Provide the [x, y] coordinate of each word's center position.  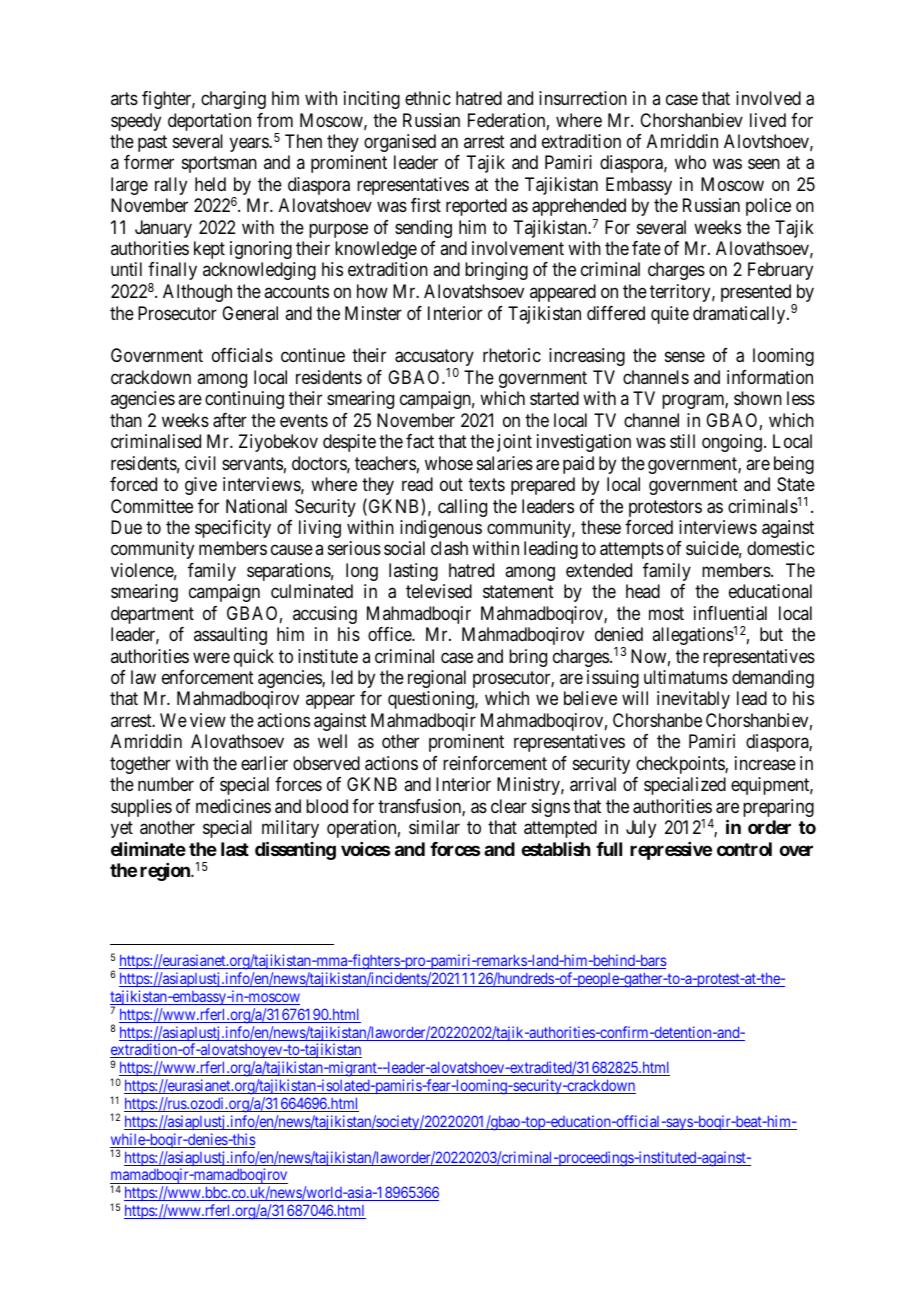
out [451, 484]
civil [200, 463]
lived [768, 120]
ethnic [428, 98]
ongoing [732, 443]
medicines [233, 806]
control [744, 849]
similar [434, 827]
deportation [209, 122]
